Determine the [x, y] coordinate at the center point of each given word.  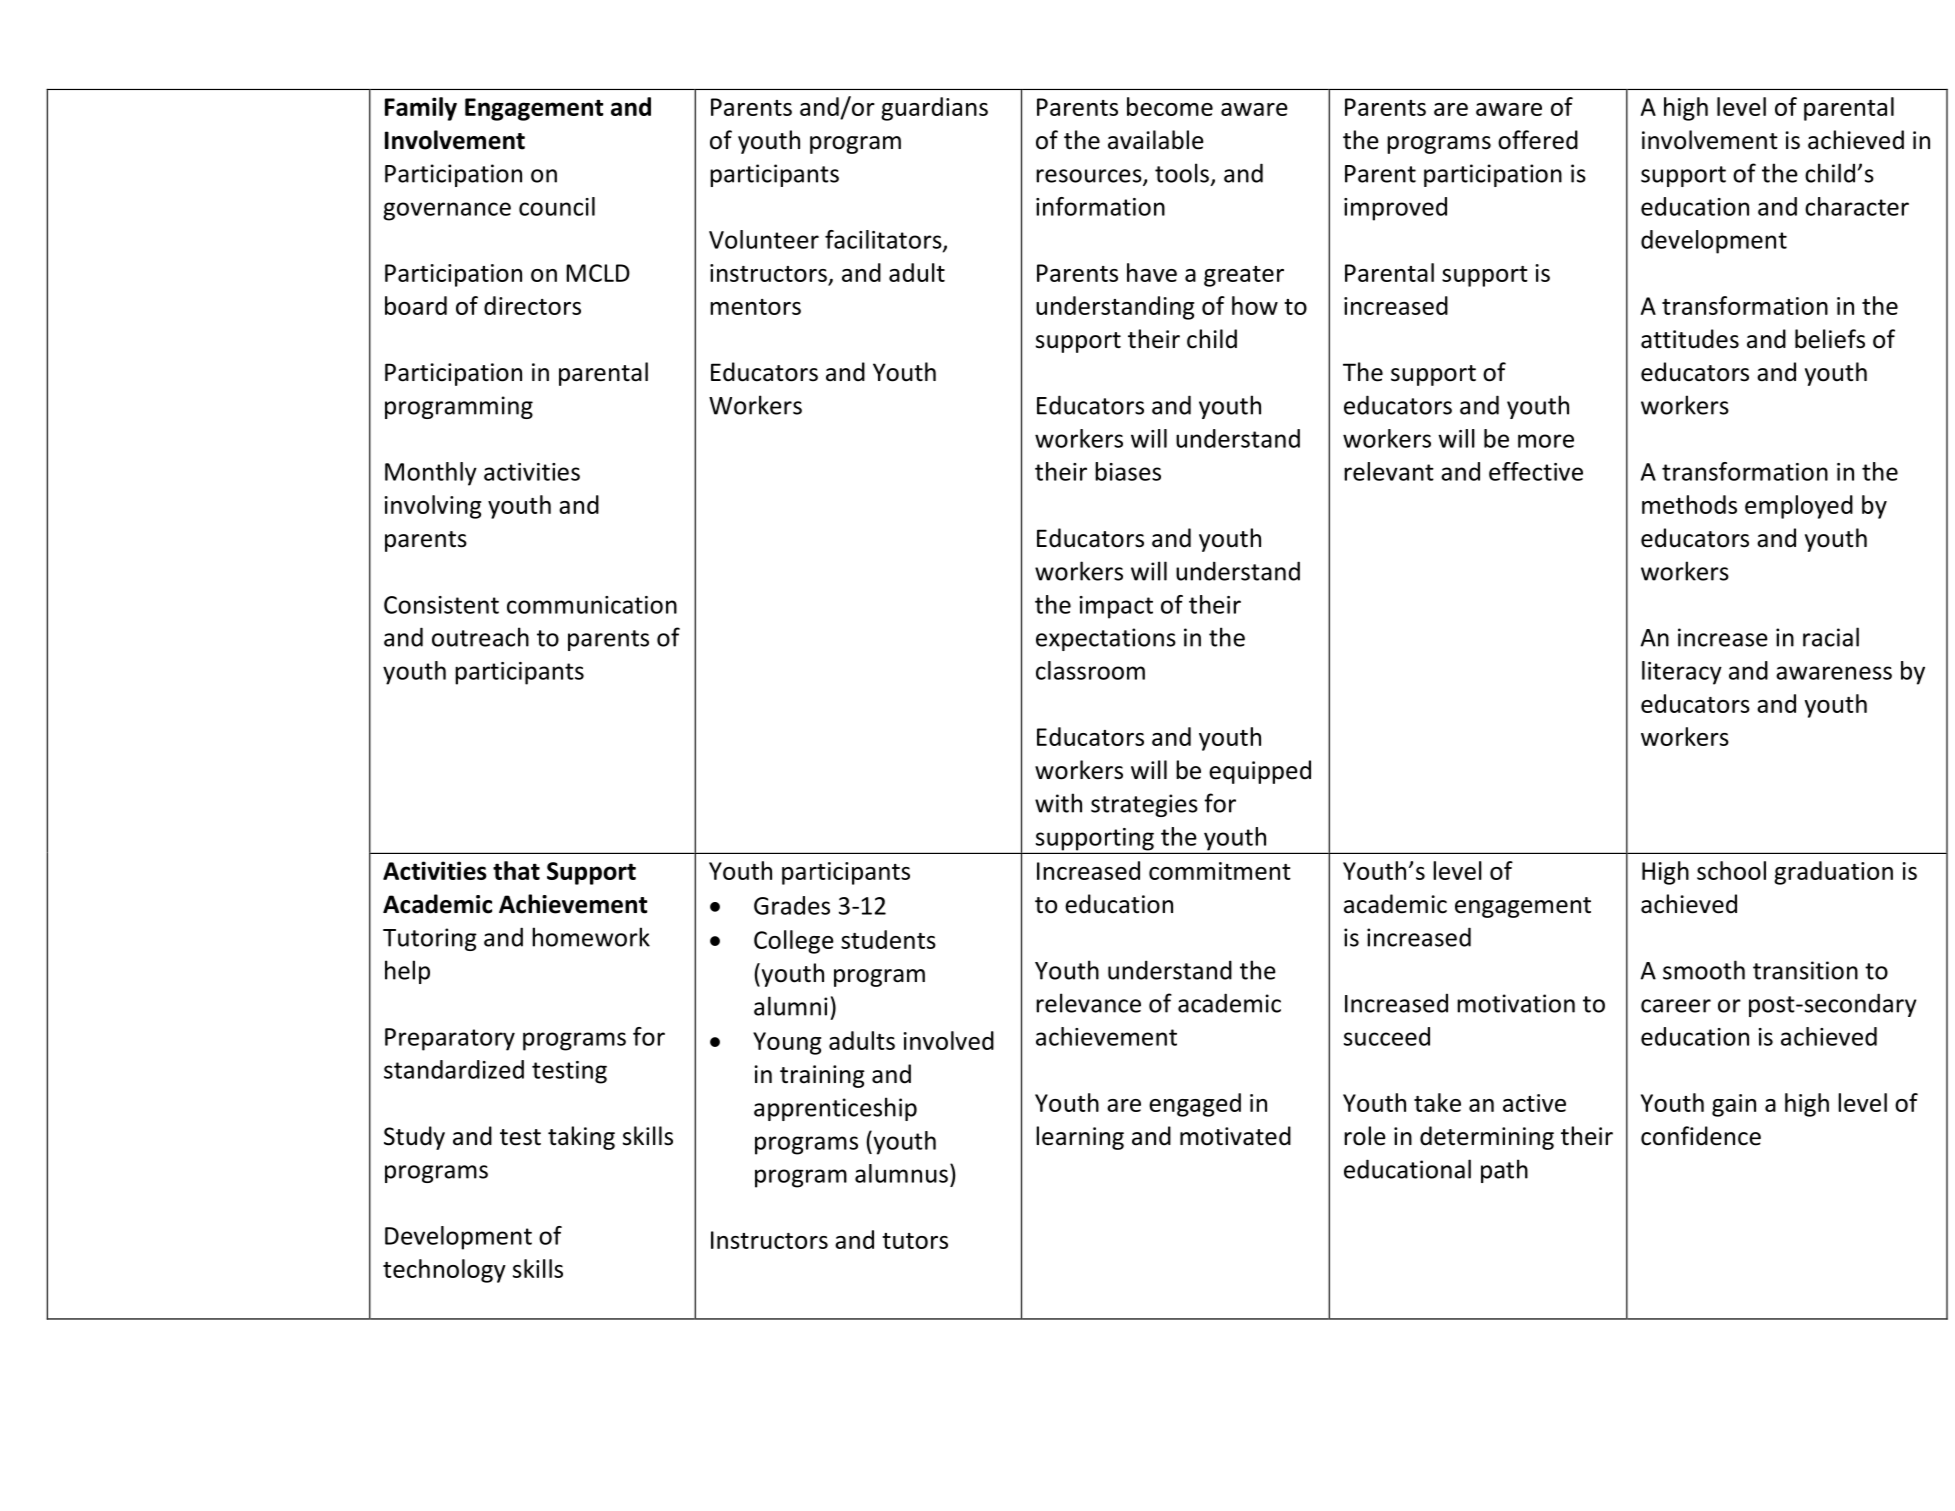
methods [1689, 504]
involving [432, 507]
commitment [1220, 871]
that [516, 870]
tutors [915, 1241]
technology [444, 1271]
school [1731, 870]
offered [1538, 140]
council [557, 206]
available [1156, 140]
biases [1128, 471]
